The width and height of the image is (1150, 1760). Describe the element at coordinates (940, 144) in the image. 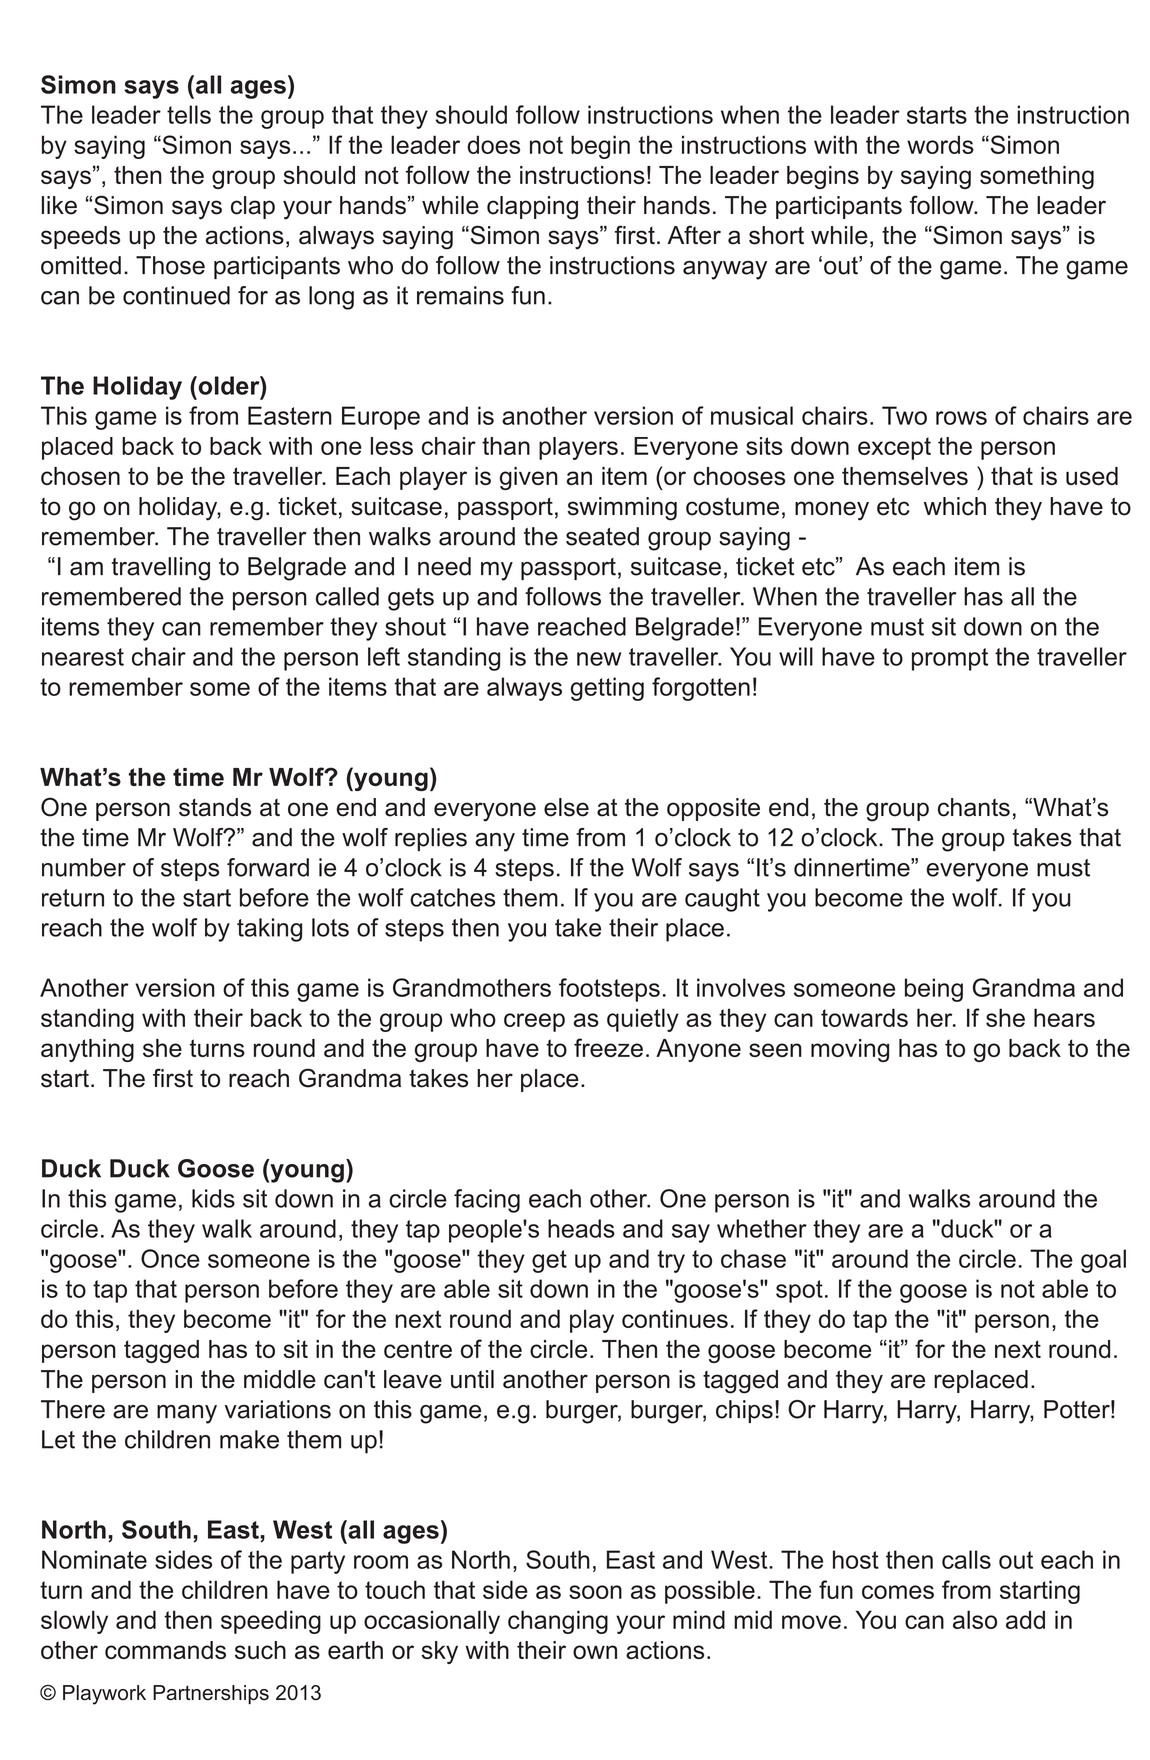

I see `words` at that location.
